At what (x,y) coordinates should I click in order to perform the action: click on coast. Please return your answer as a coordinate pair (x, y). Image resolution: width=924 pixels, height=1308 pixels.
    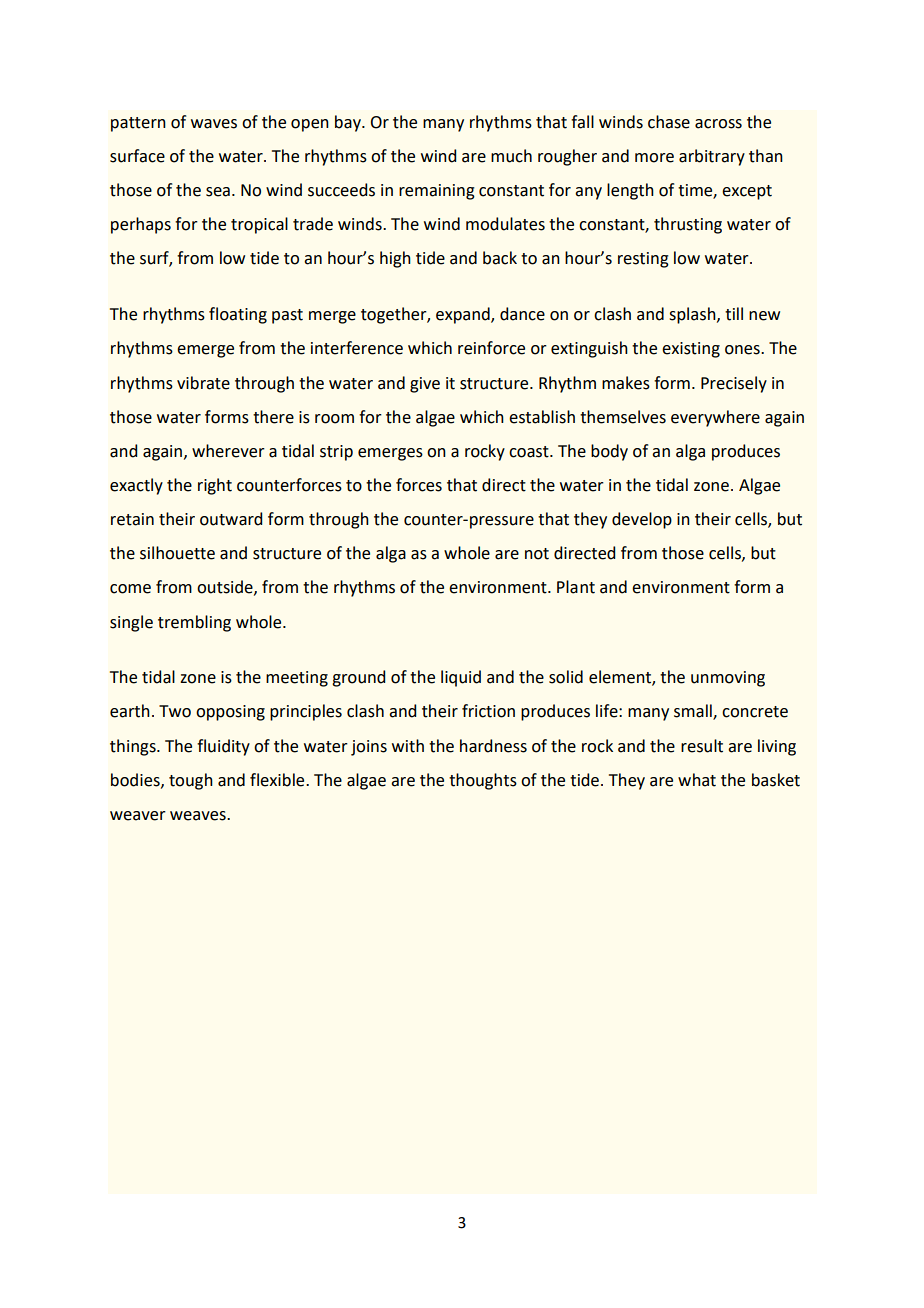
    Looking at the image, I should click on (530, 452).
